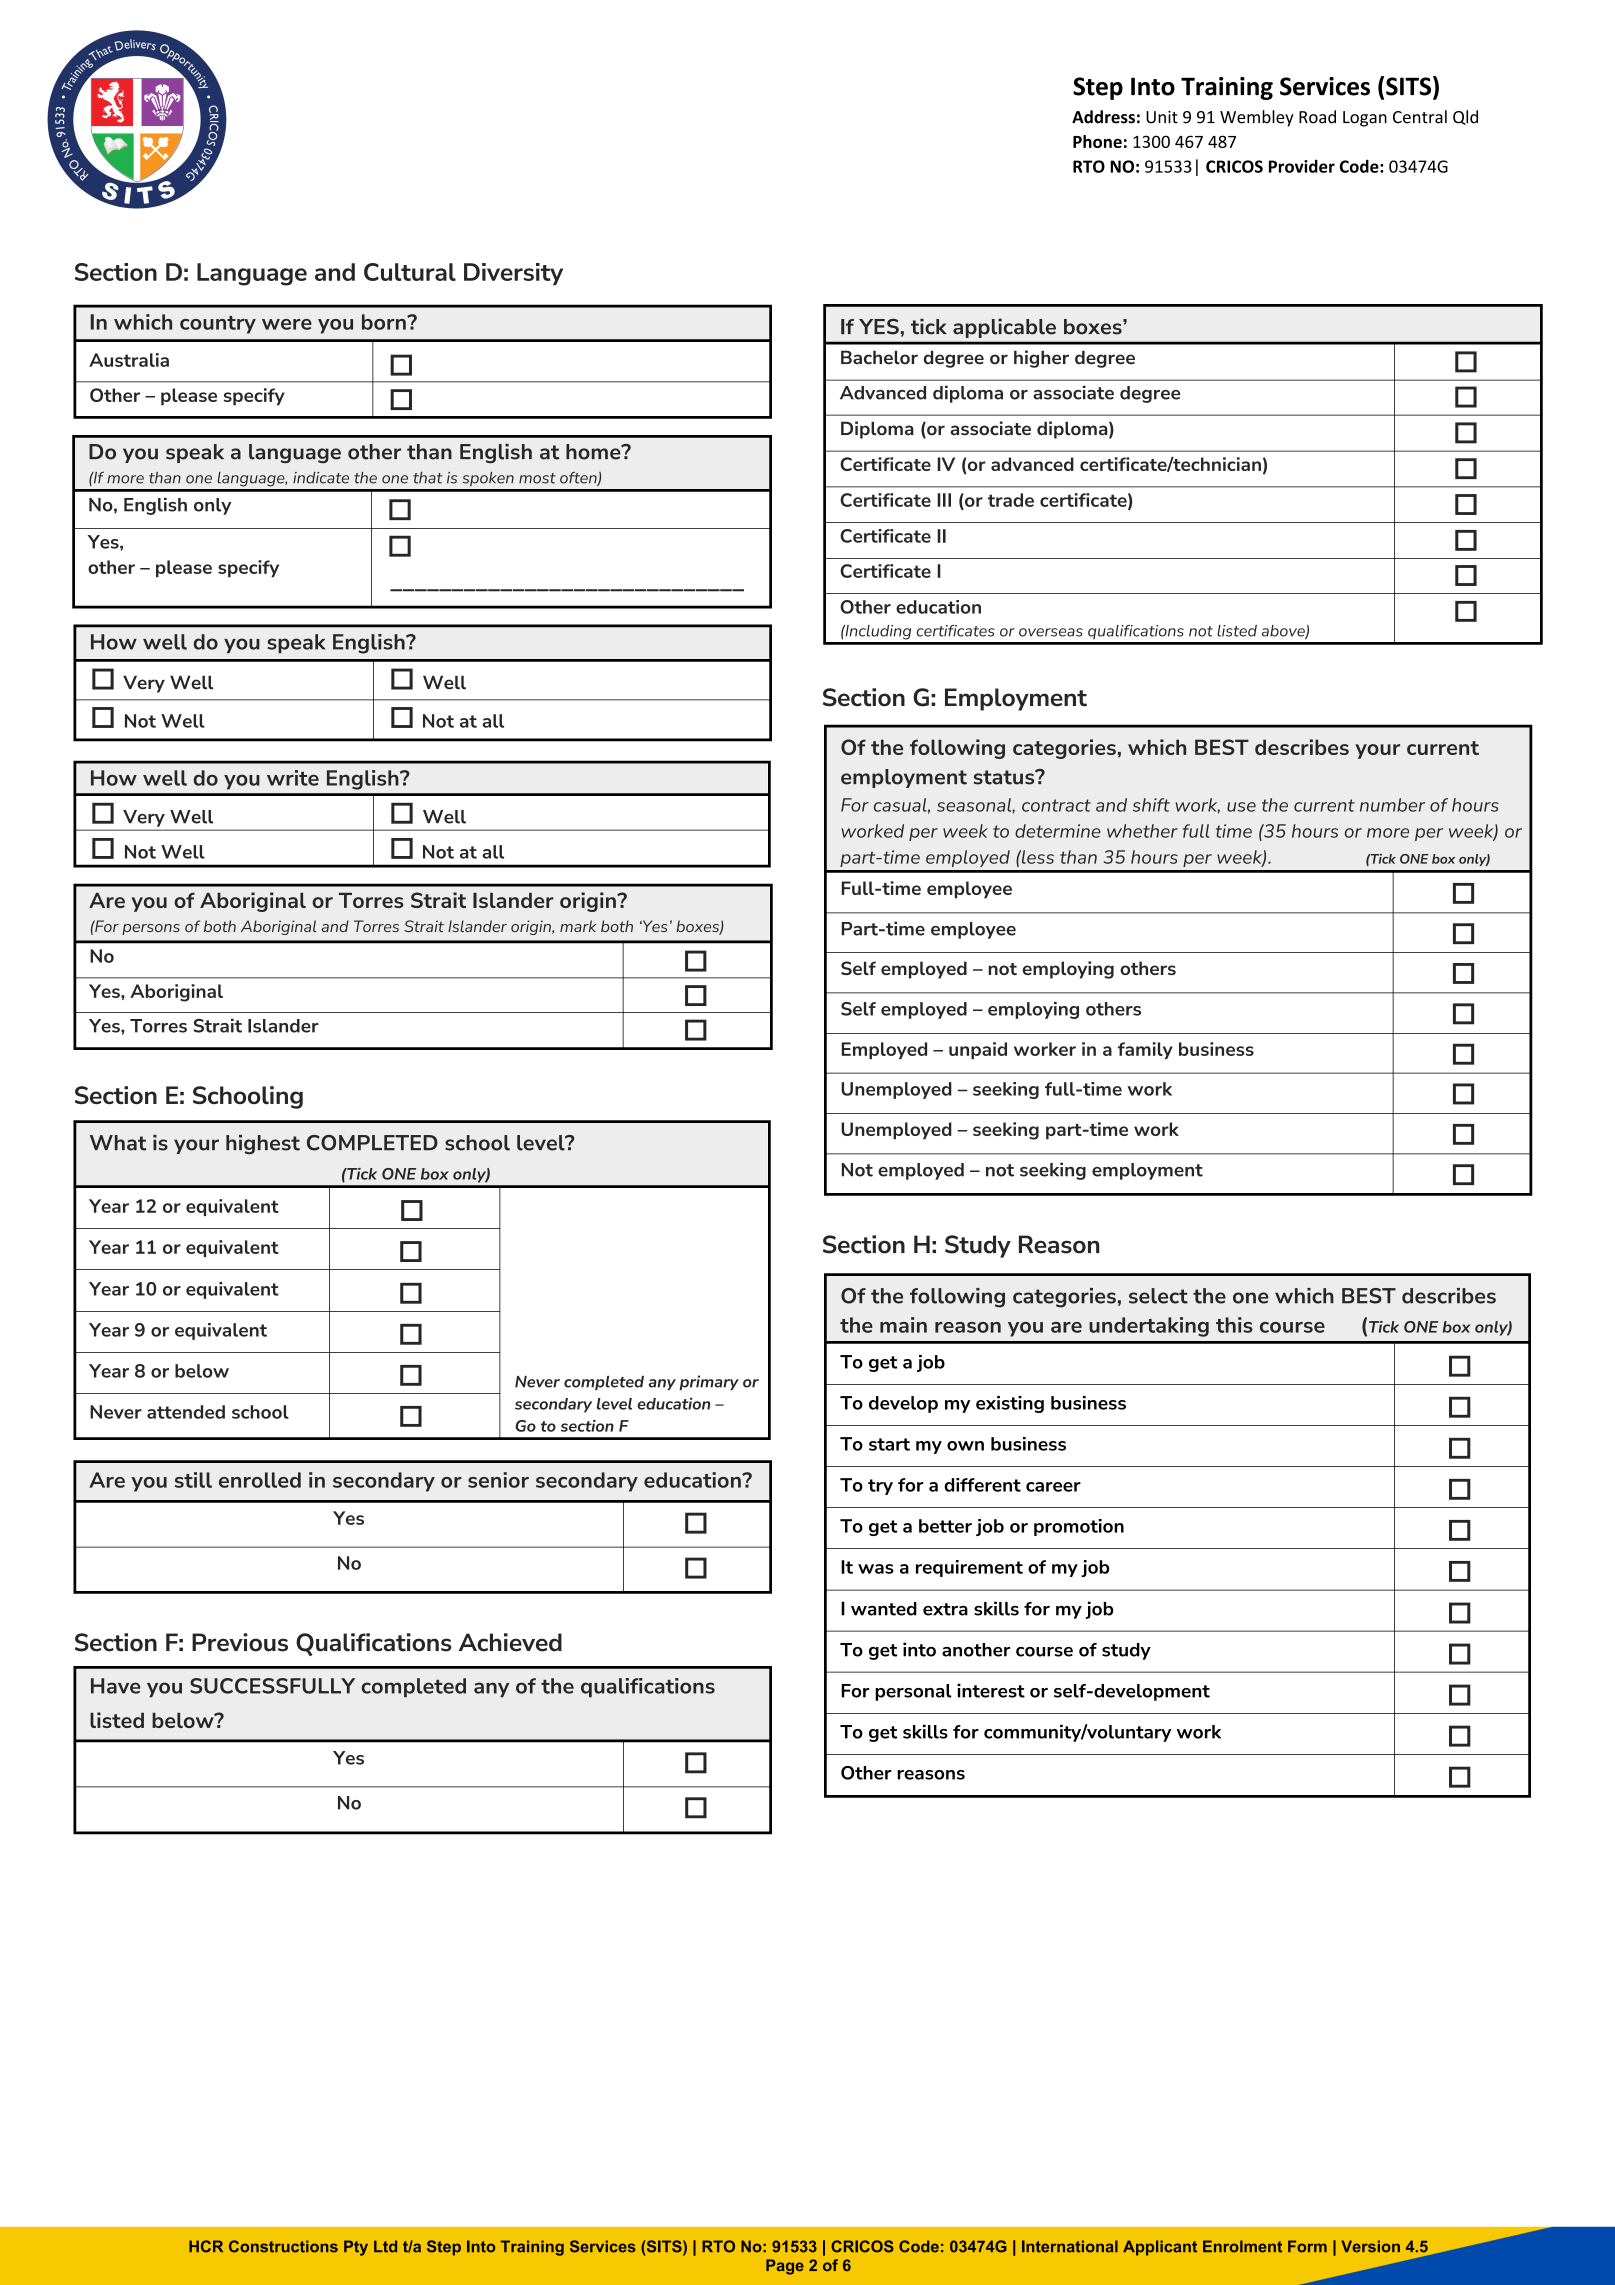  I want to click on highest, so click(263, 1145).
